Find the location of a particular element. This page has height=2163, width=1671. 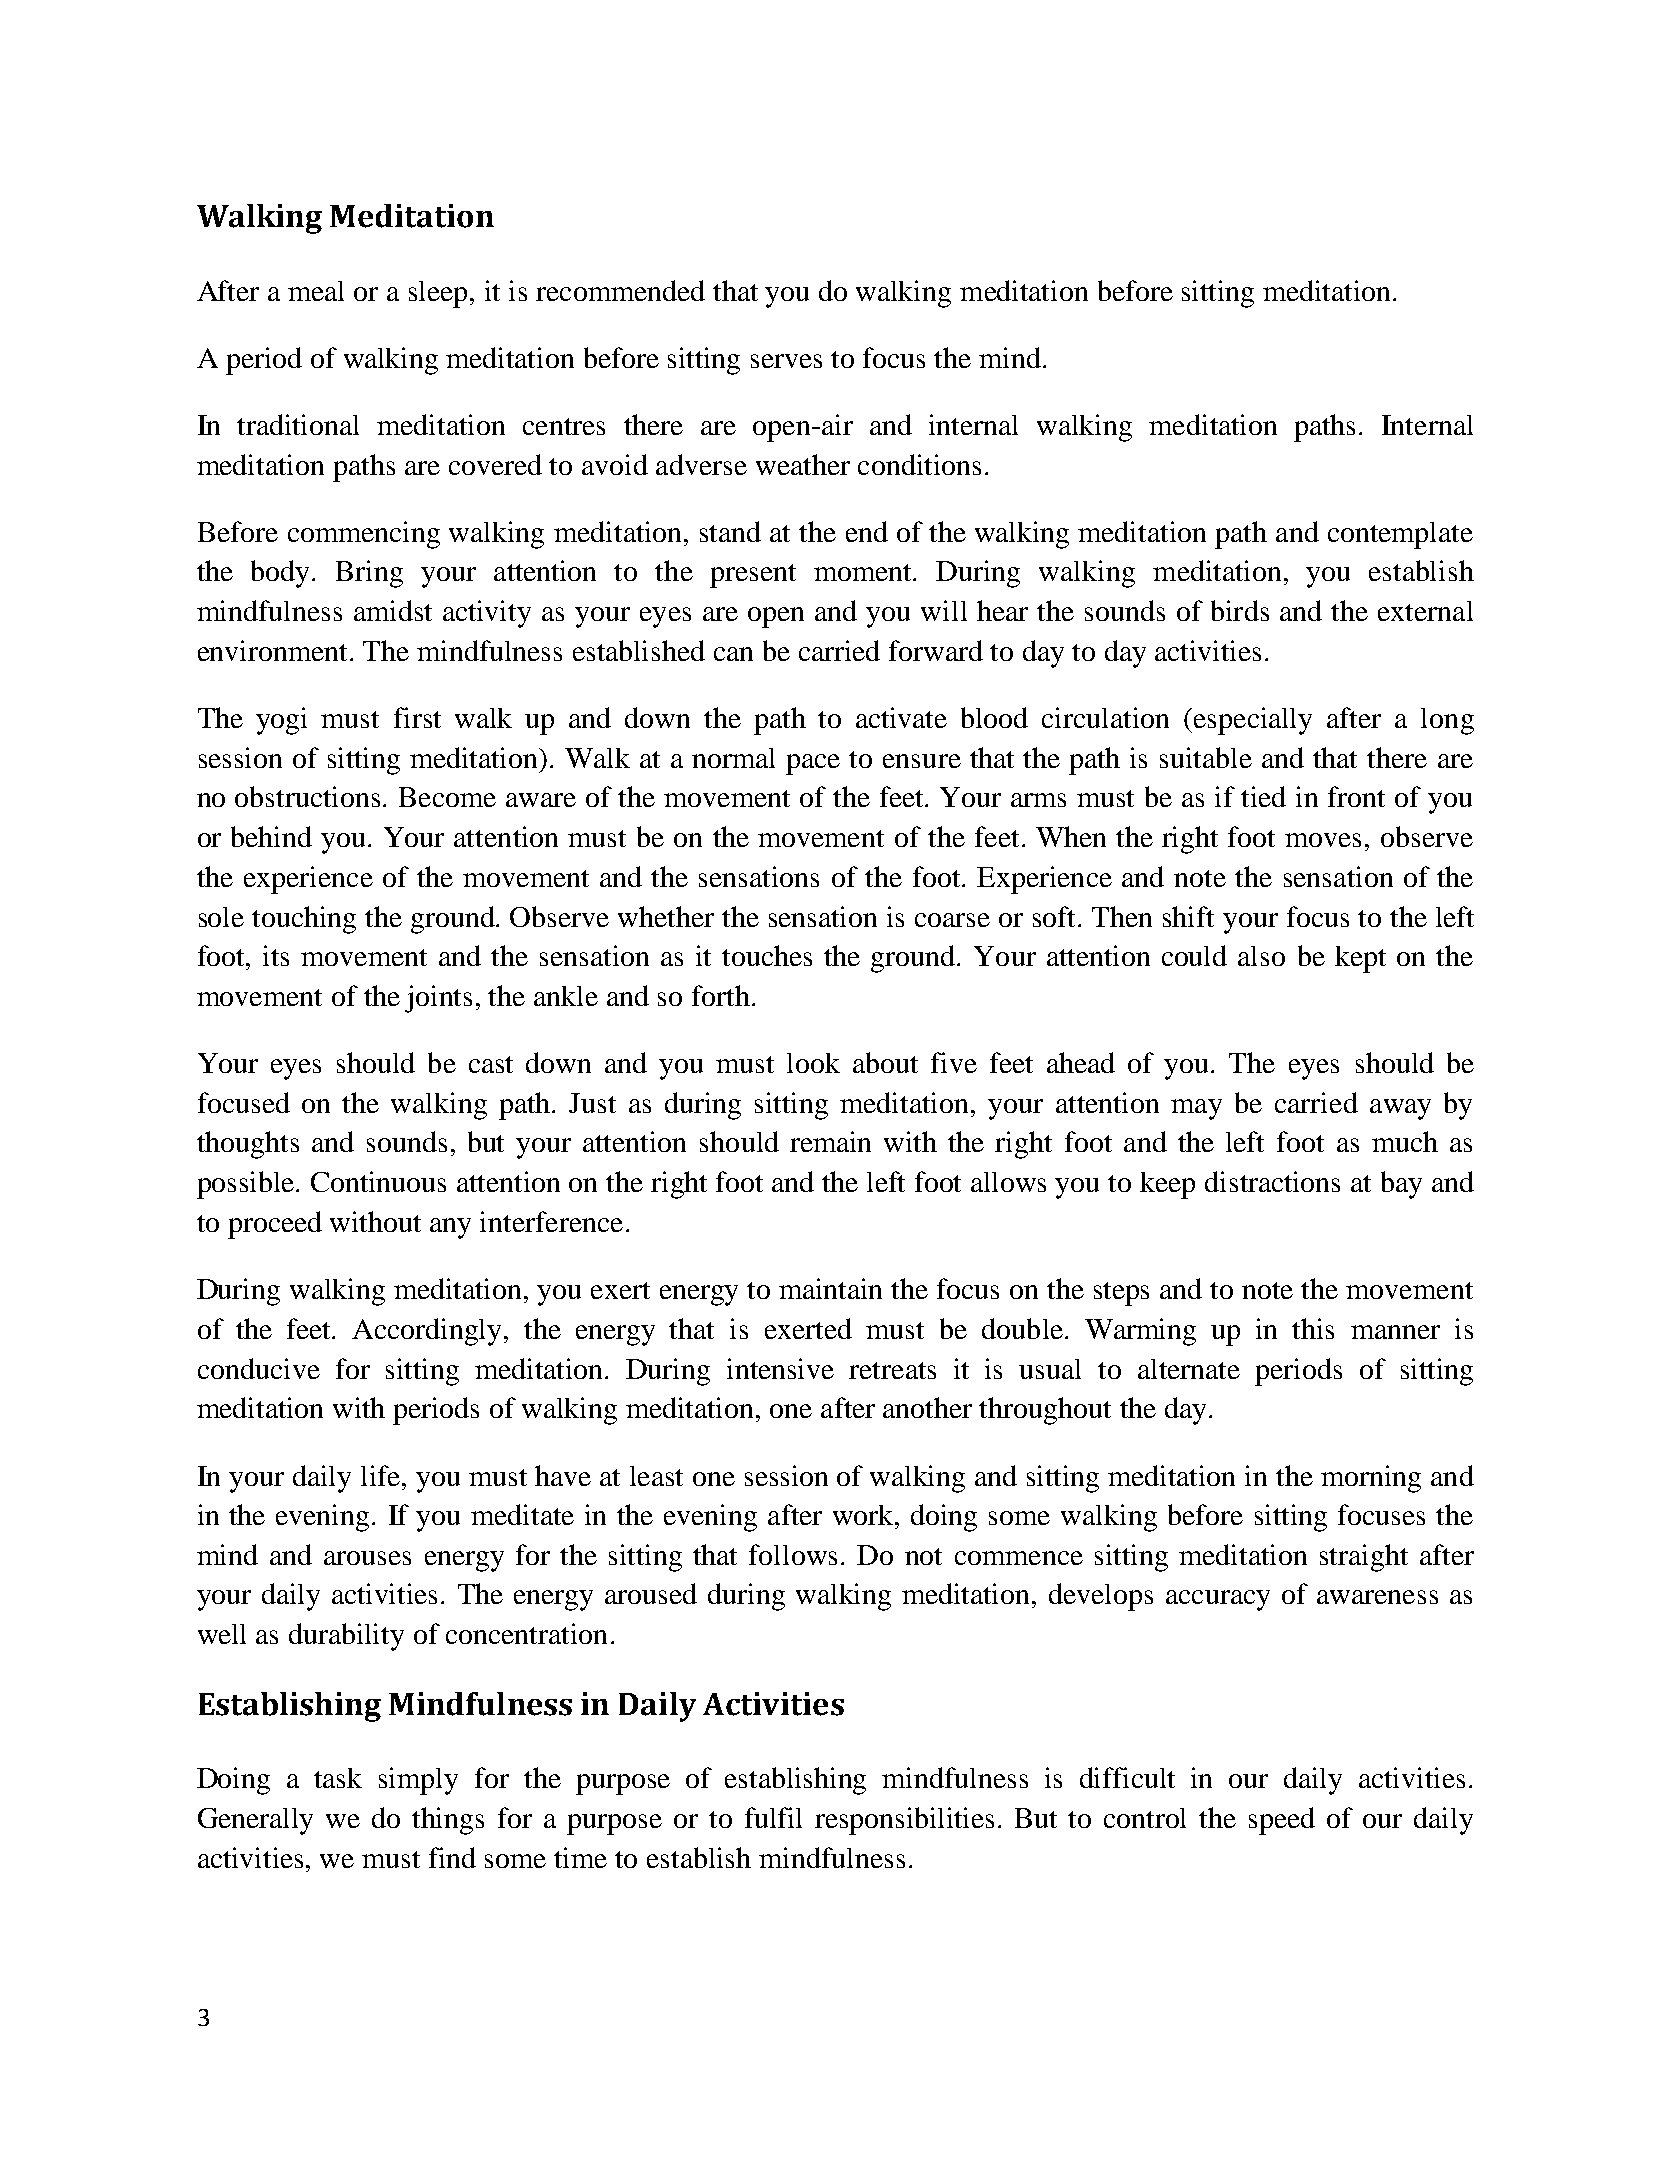

meal is located at coordinates (316, 291).
